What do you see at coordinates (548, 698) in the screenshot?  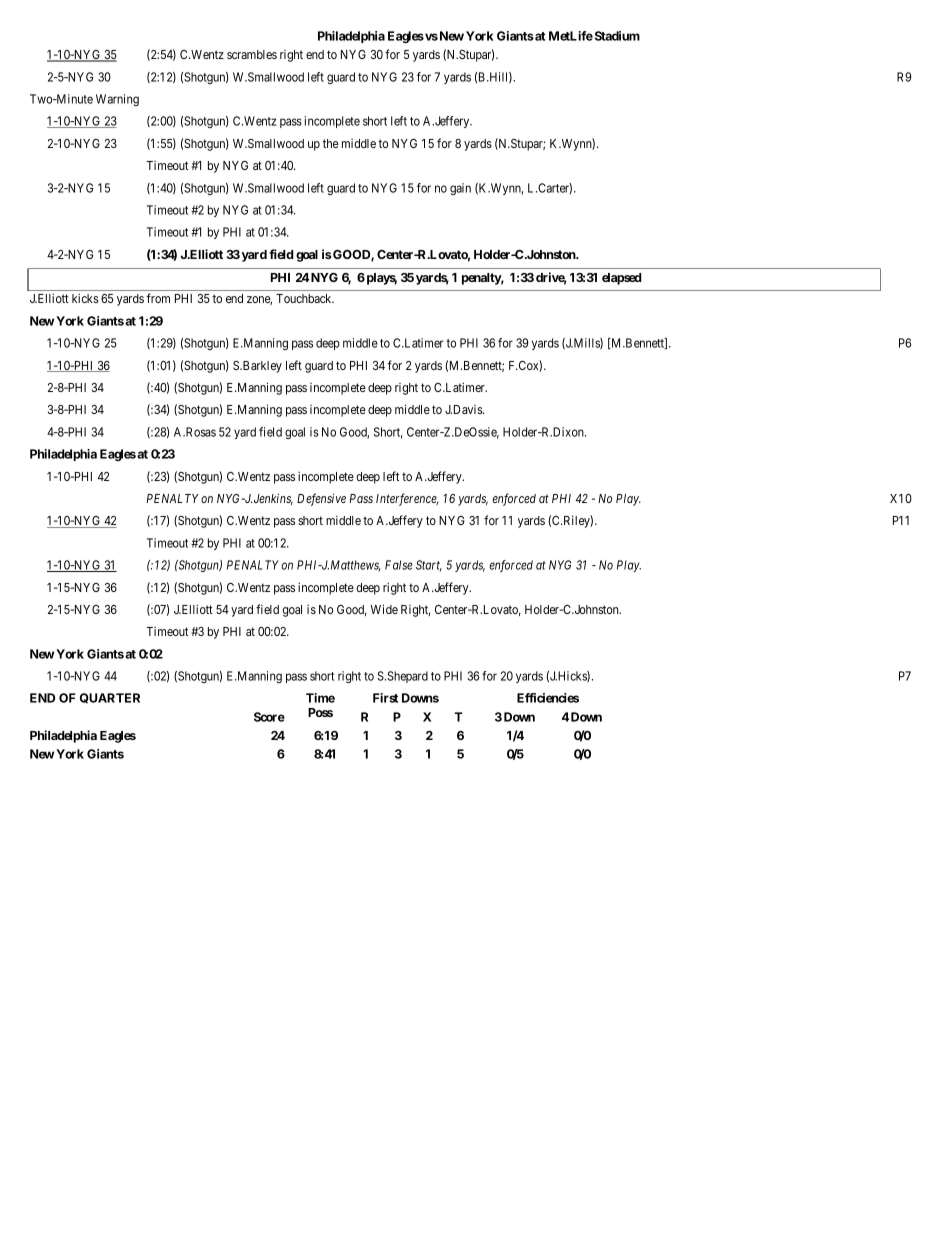 I see `Efficiencies` at bounding box center [548, 698].
